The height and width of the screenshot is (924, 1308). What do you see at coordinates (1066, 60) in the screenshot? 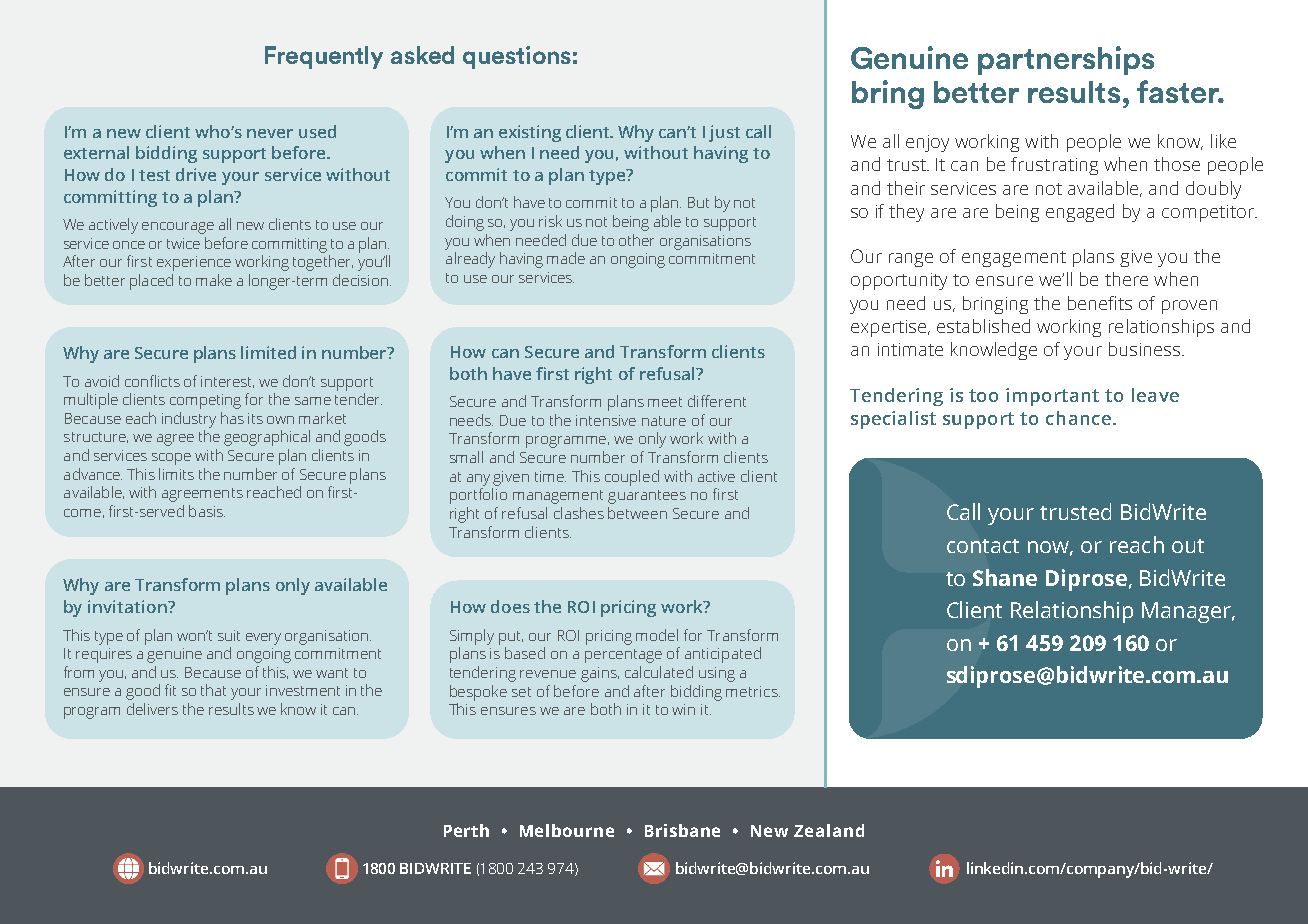
I see `partnerships` at bounding box center [1066, 60].
